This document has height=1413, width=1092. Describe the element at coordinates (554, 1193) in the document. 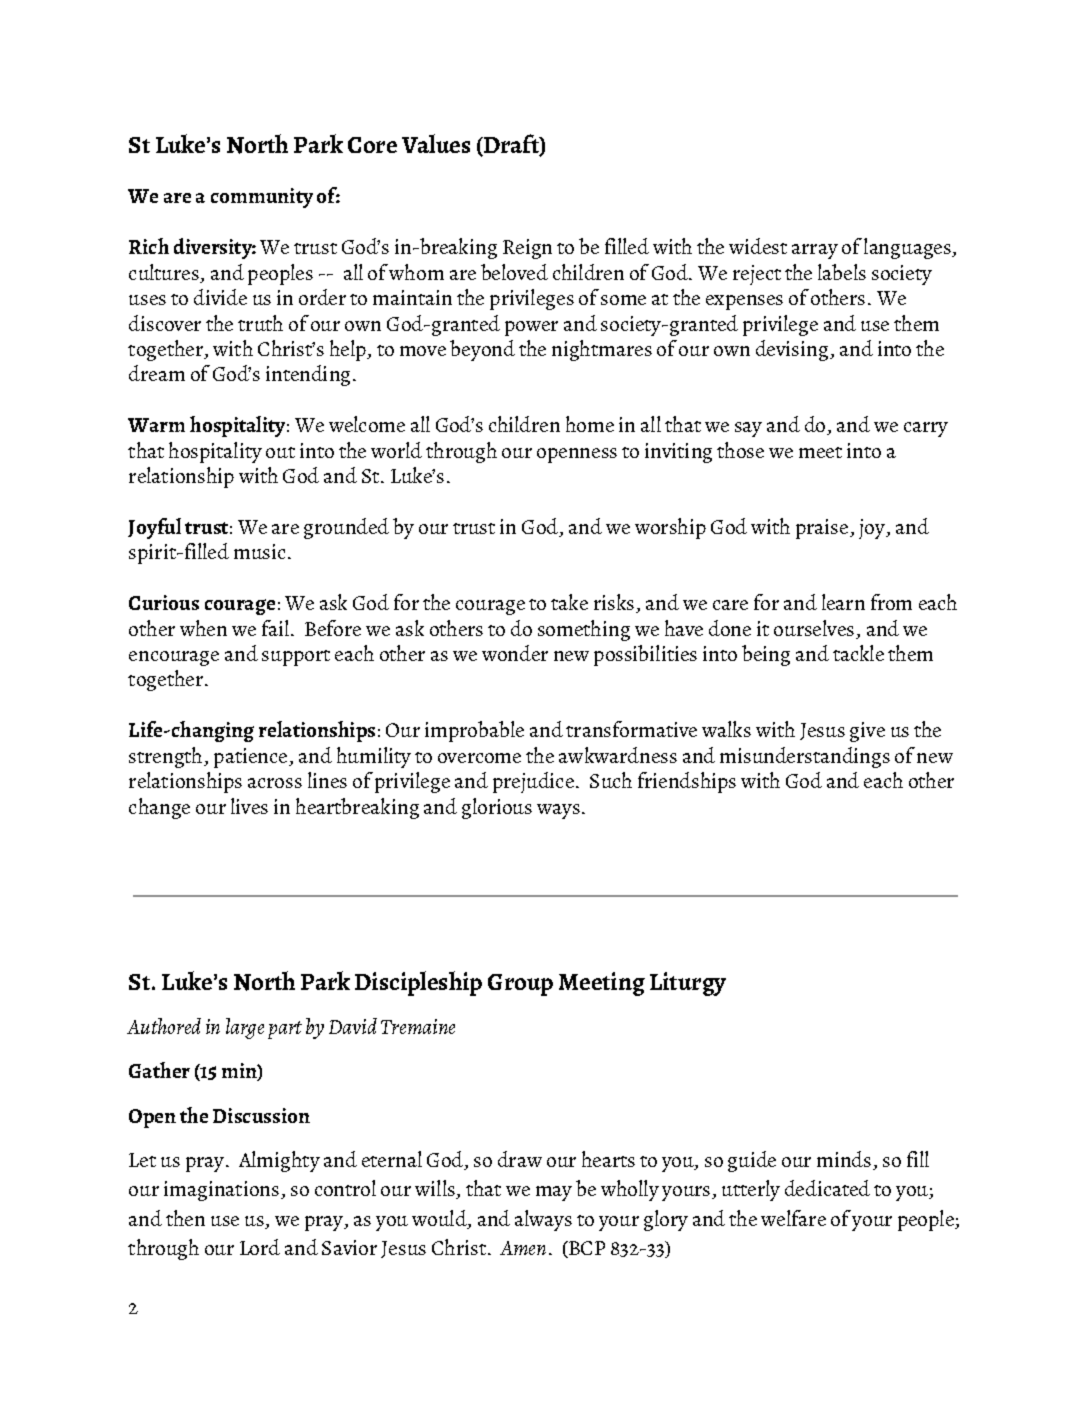

I see `may` at that location.
